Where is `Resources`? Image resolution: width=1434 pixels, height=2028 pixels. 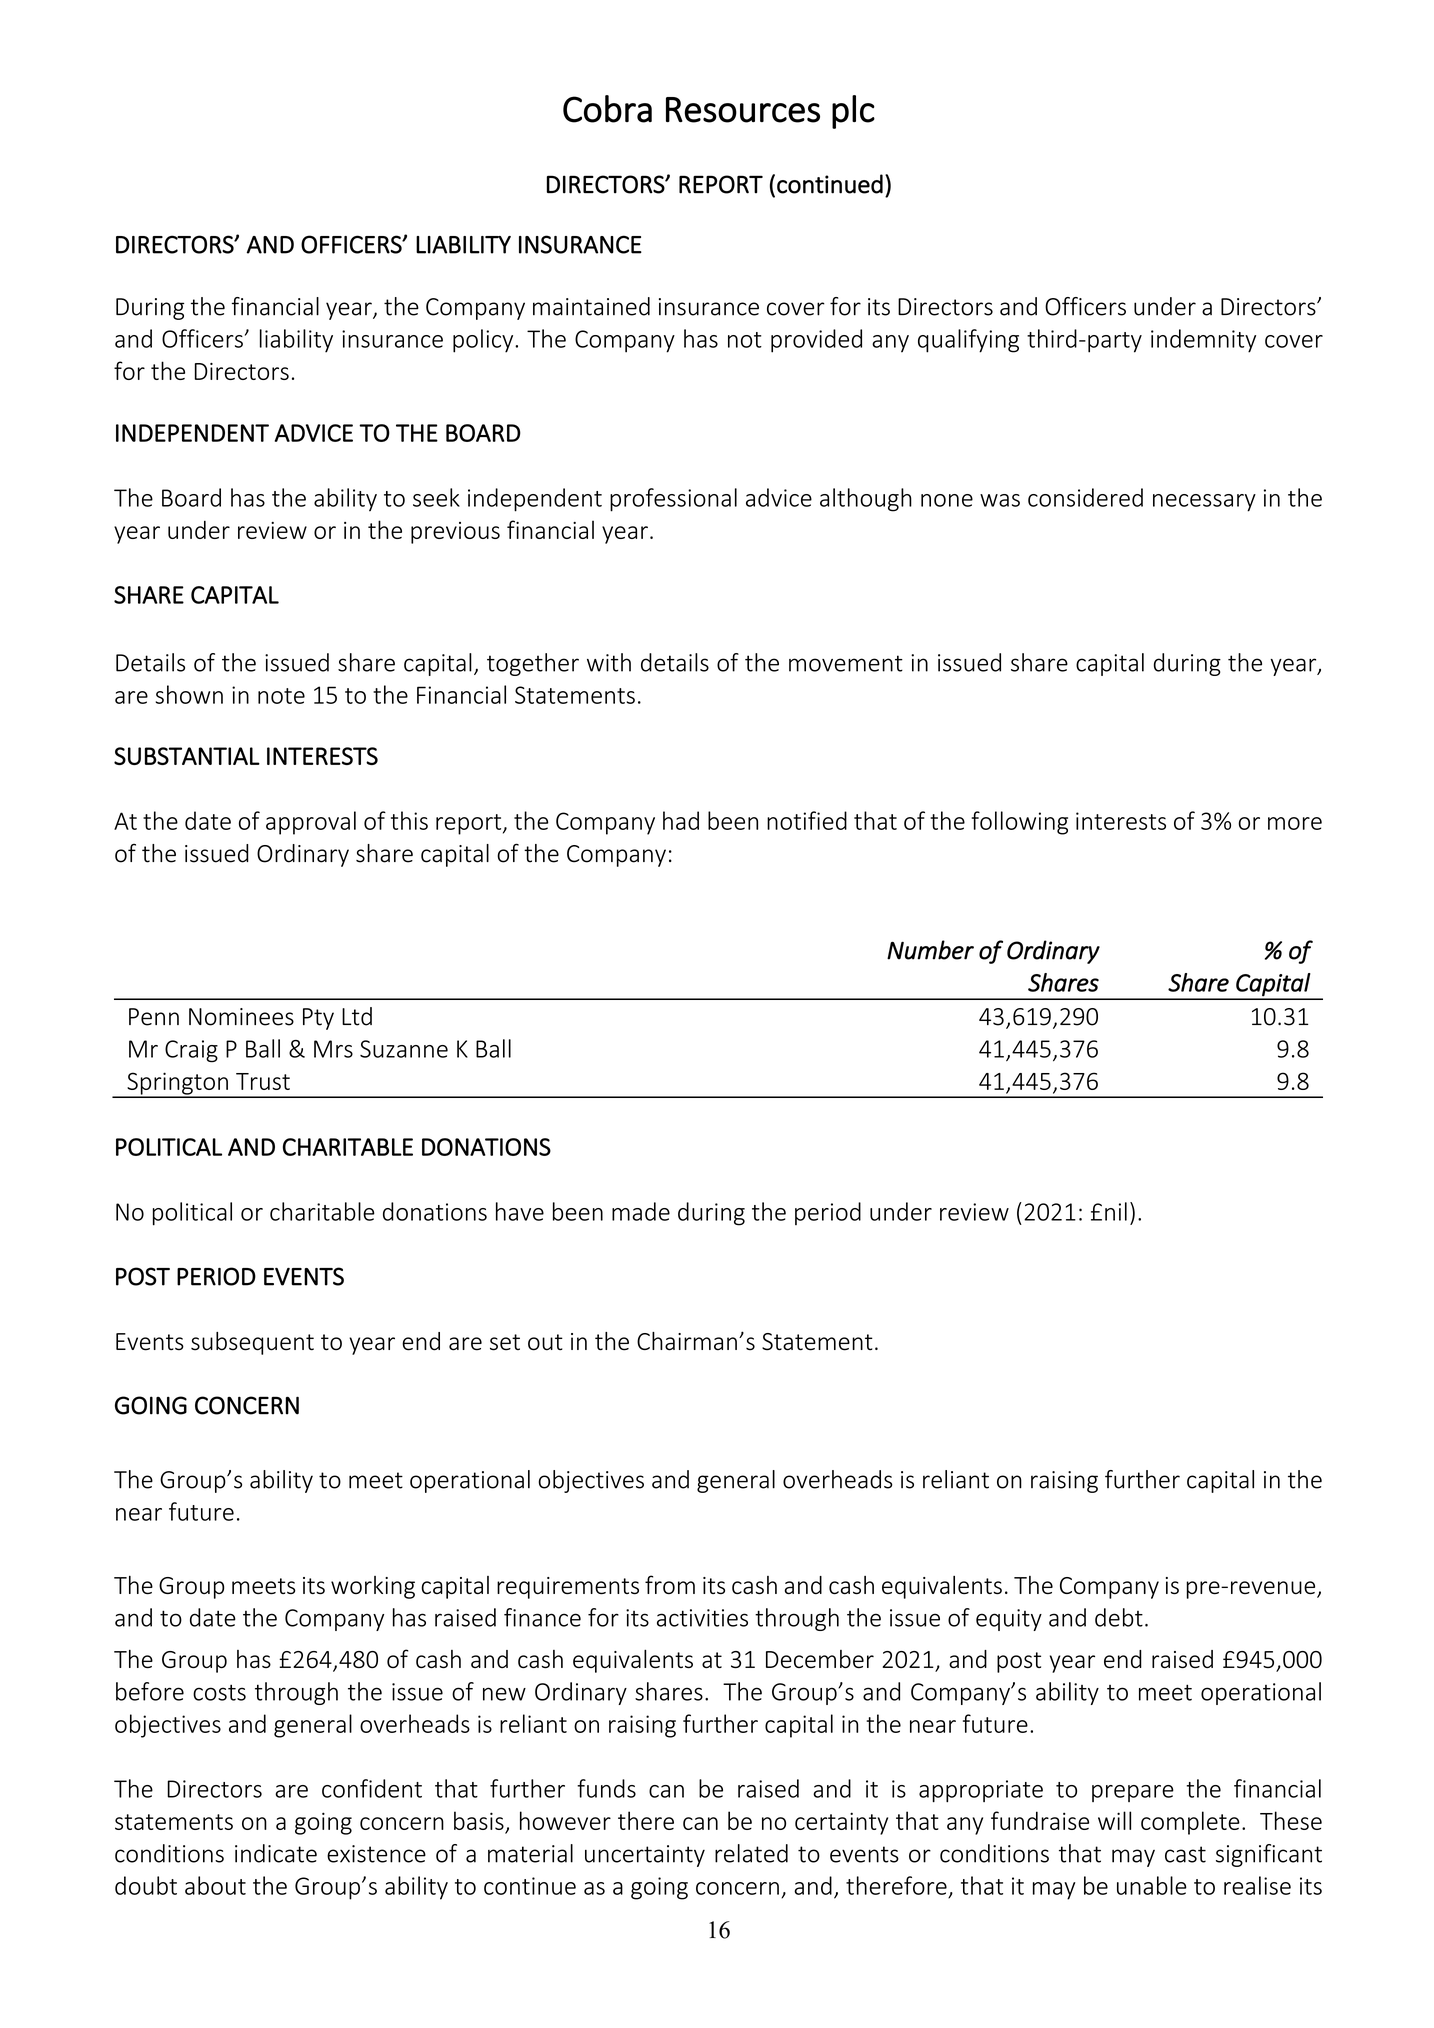
Resources is located at coordinates (743, 110).
